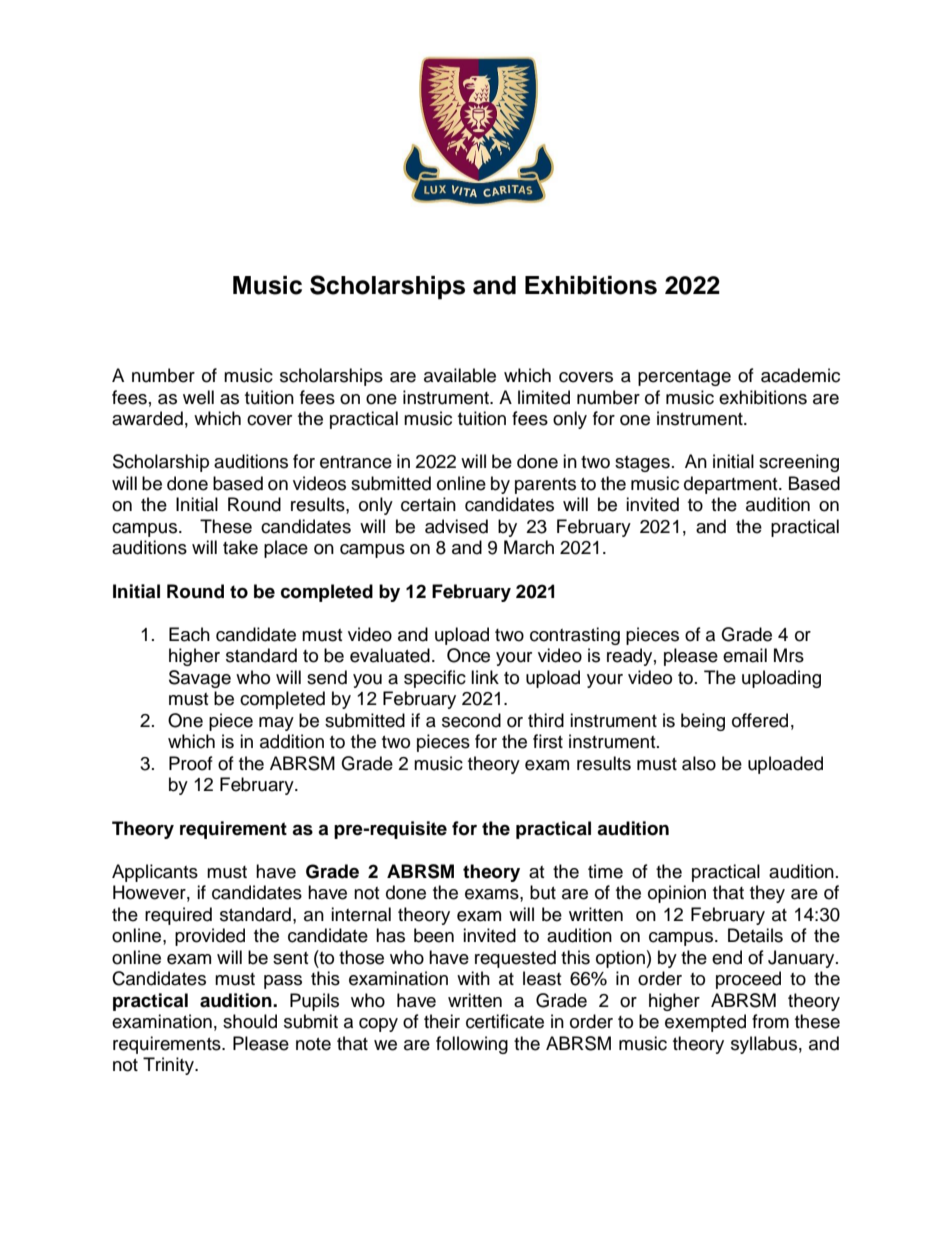 The image size is (952, 1233). I want to click on available, so click(460, 375).
